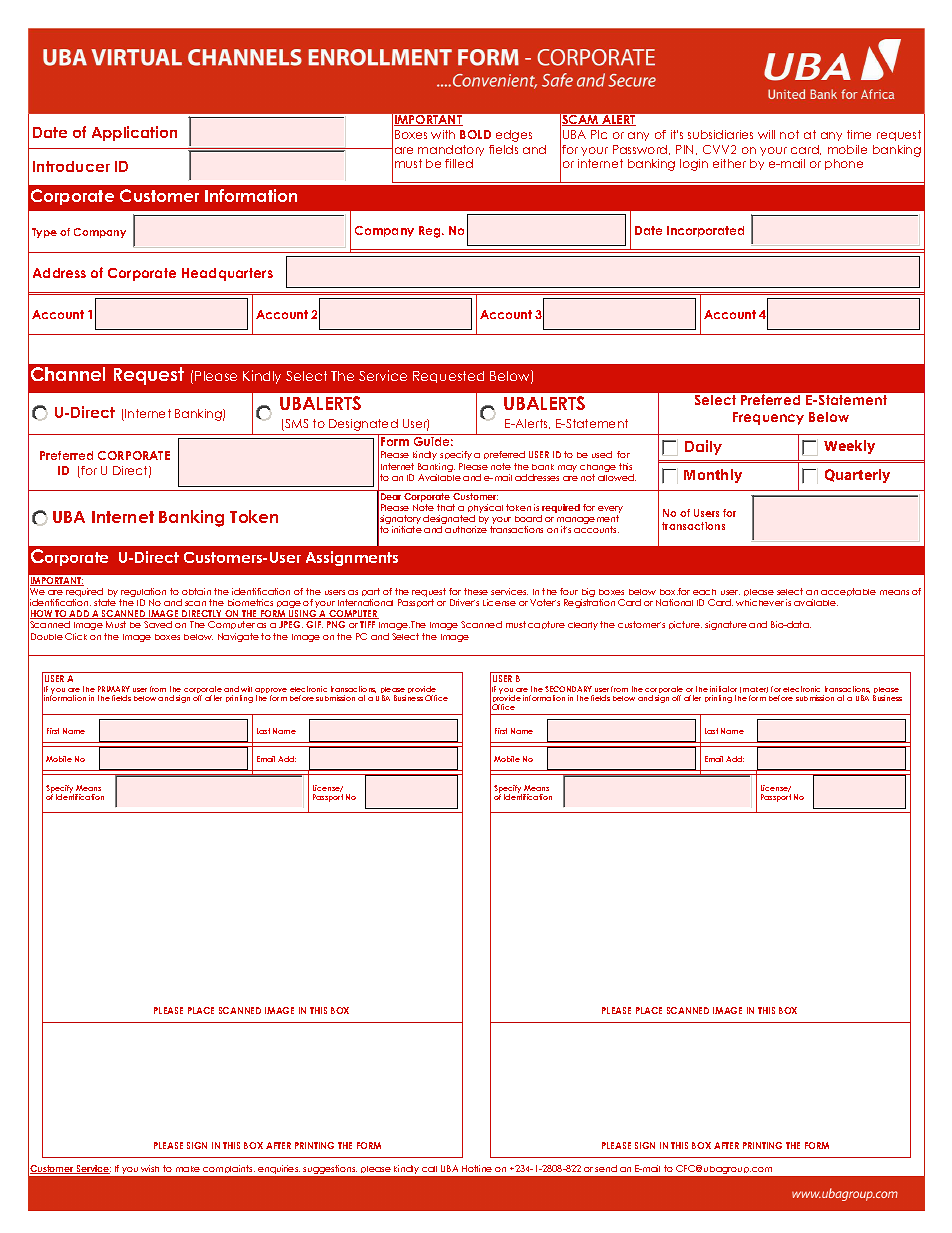 This image has width=952, height=1233. Describe the element at coordinates (729, 163) in the image. I see `either` at that location.
